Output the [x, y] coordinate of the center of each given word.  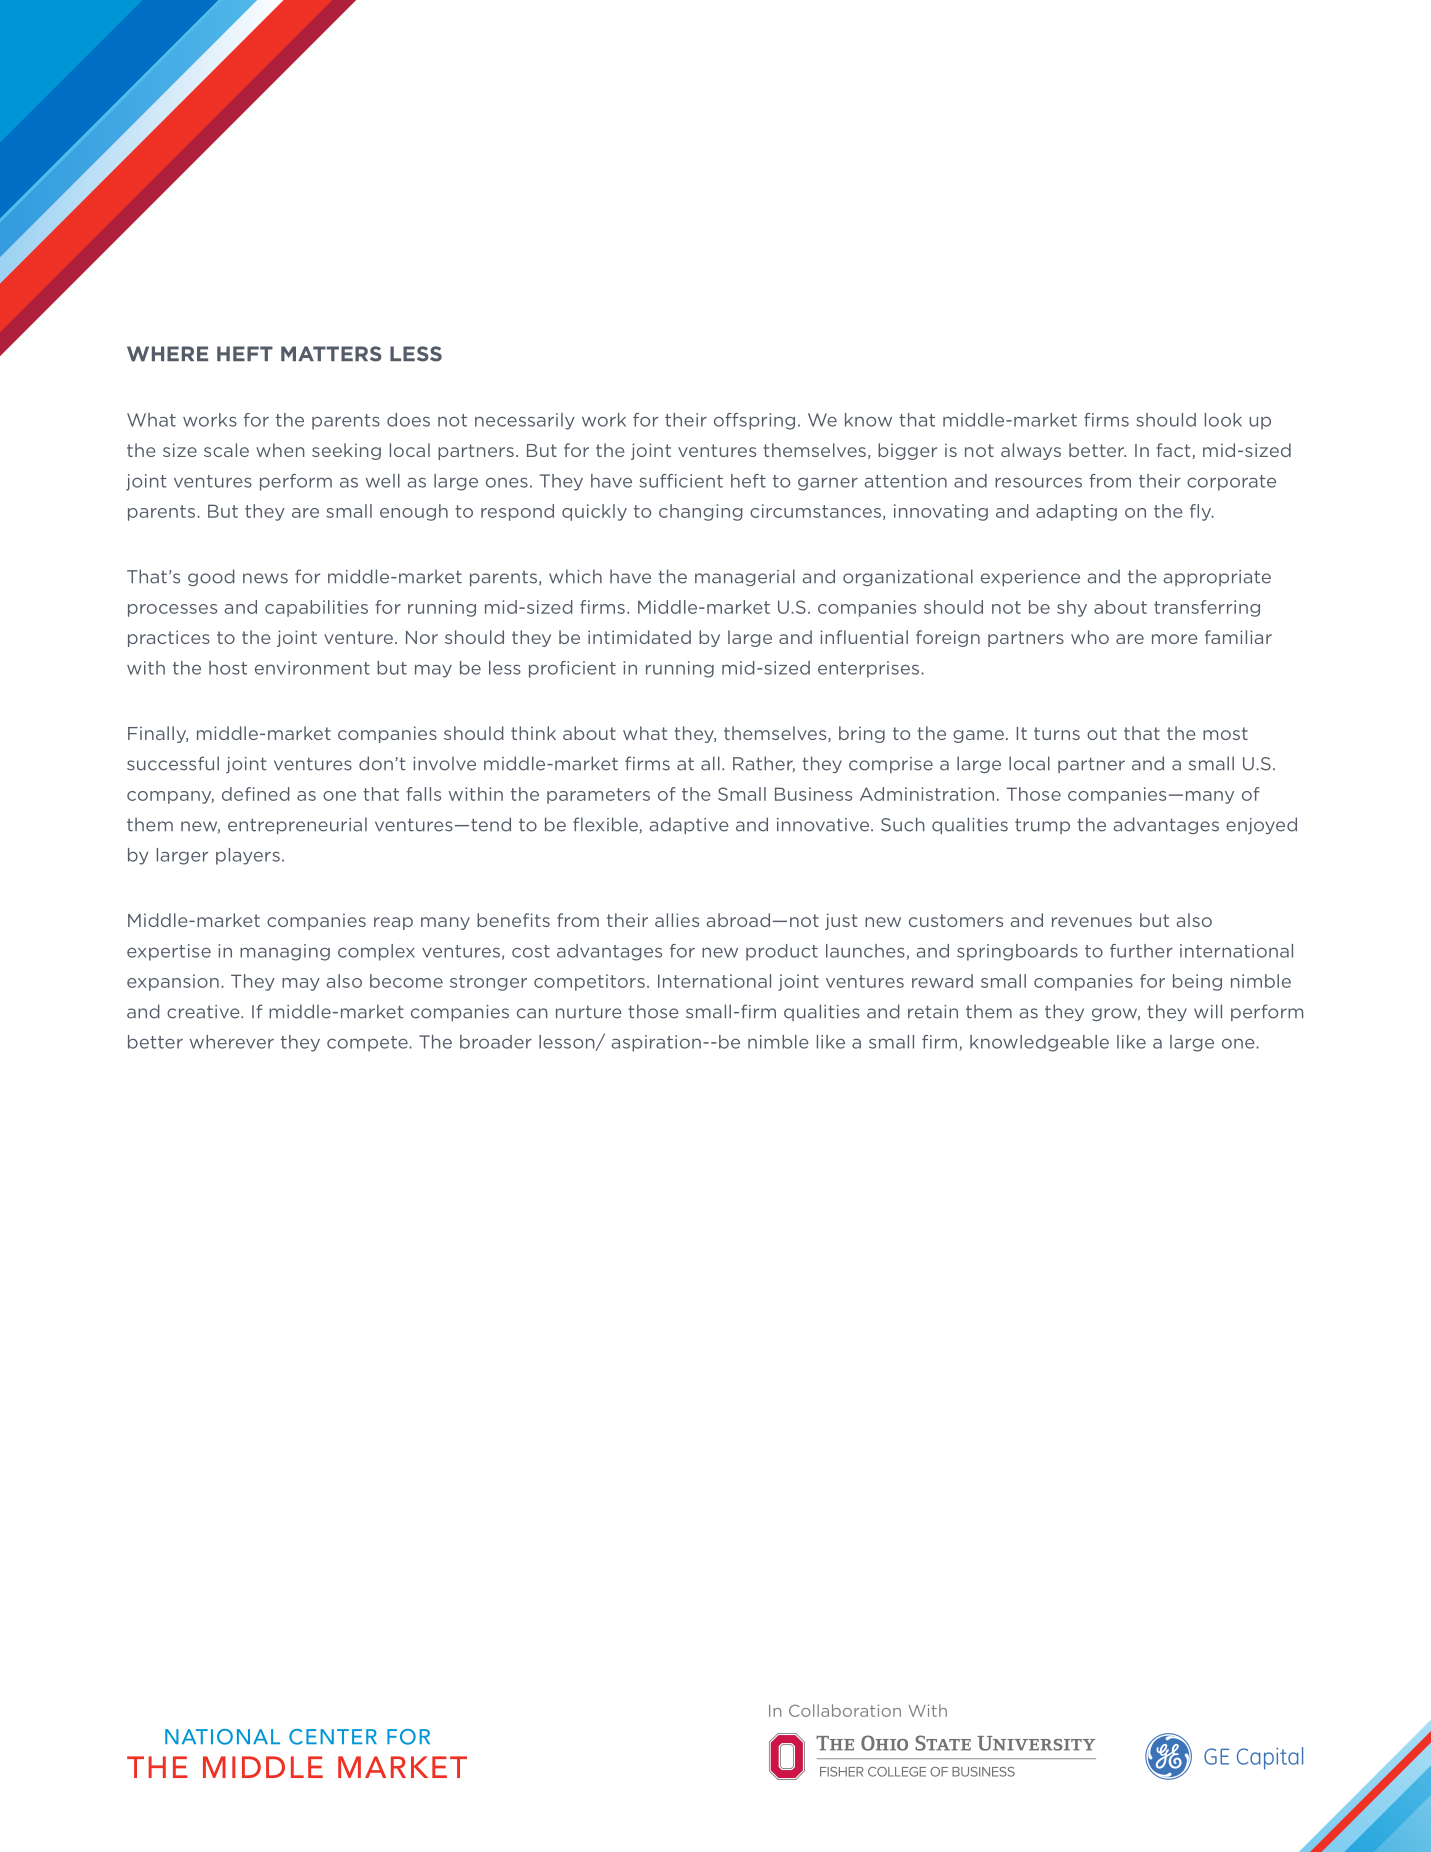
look [1223, 420]
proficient [572, 669]
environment [312, 668]
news [265, 578]
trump [1042, 826]
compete [368, 1044]
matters [331, 354]
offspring [754, 421]
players [248, 856]
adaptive [689, 825]
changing [701, 512]
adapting [1076, 512]
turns [1057, 733]
